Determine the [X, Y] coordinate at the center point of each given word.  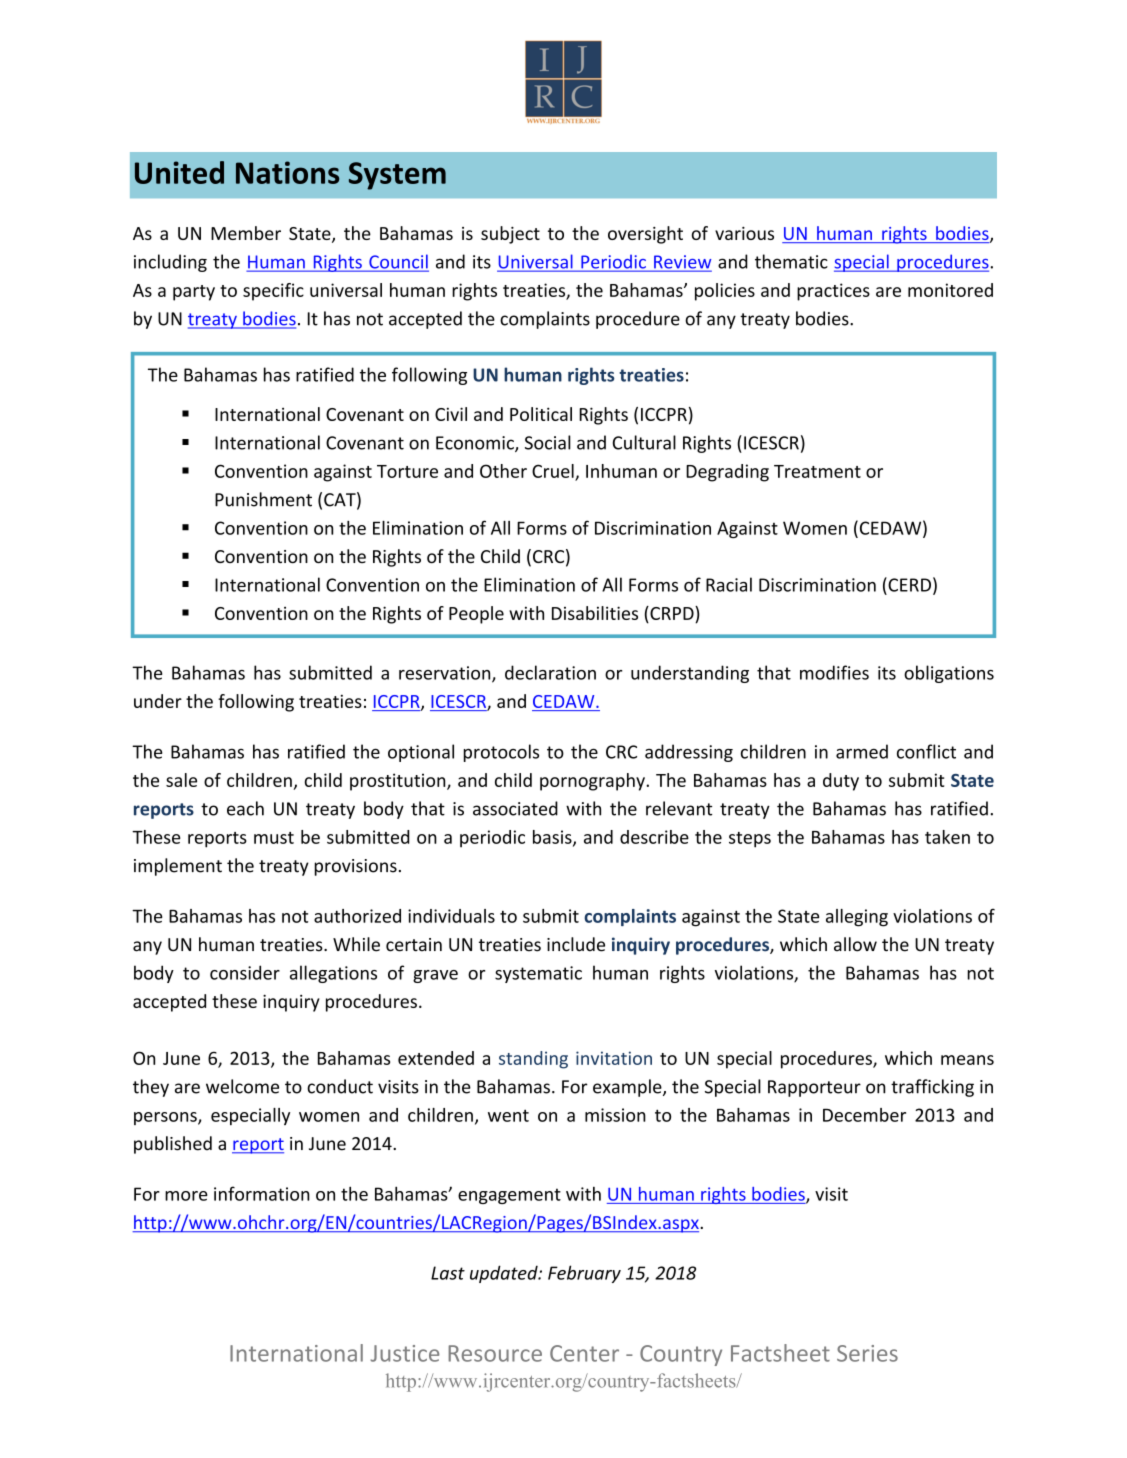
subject [510, 235]
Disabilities [595, 613]
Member [246, 233]
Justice [404, 1353]
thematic [791, 261]
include [576, 944]
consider [245, 972]
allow [855, 944]
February [584, 1274]
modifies [834, 672]
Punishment [263, 499]
